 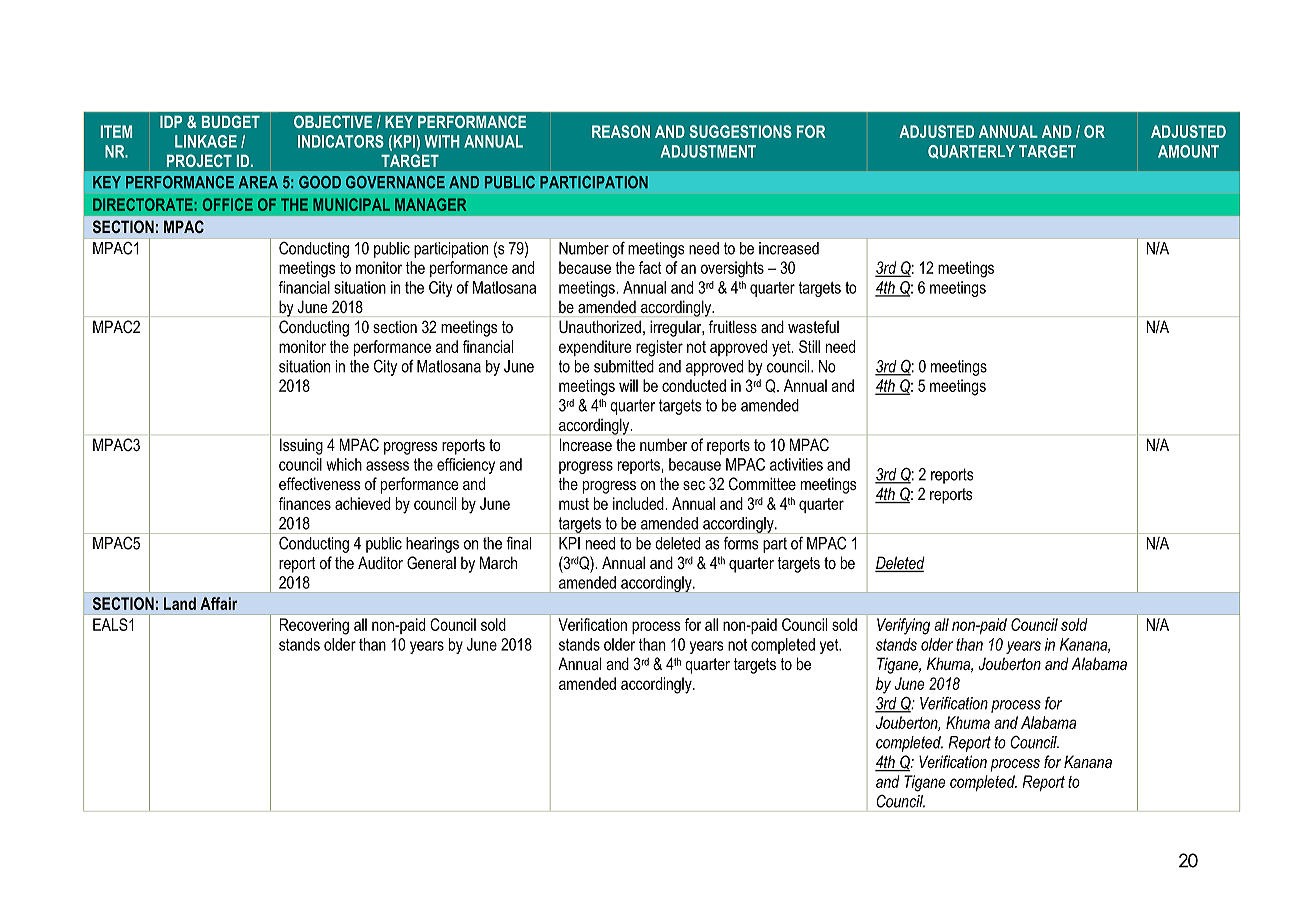 What do you see at coordinates (498, 562) in the page?
I see `March` at bounding box center [498, 562].
